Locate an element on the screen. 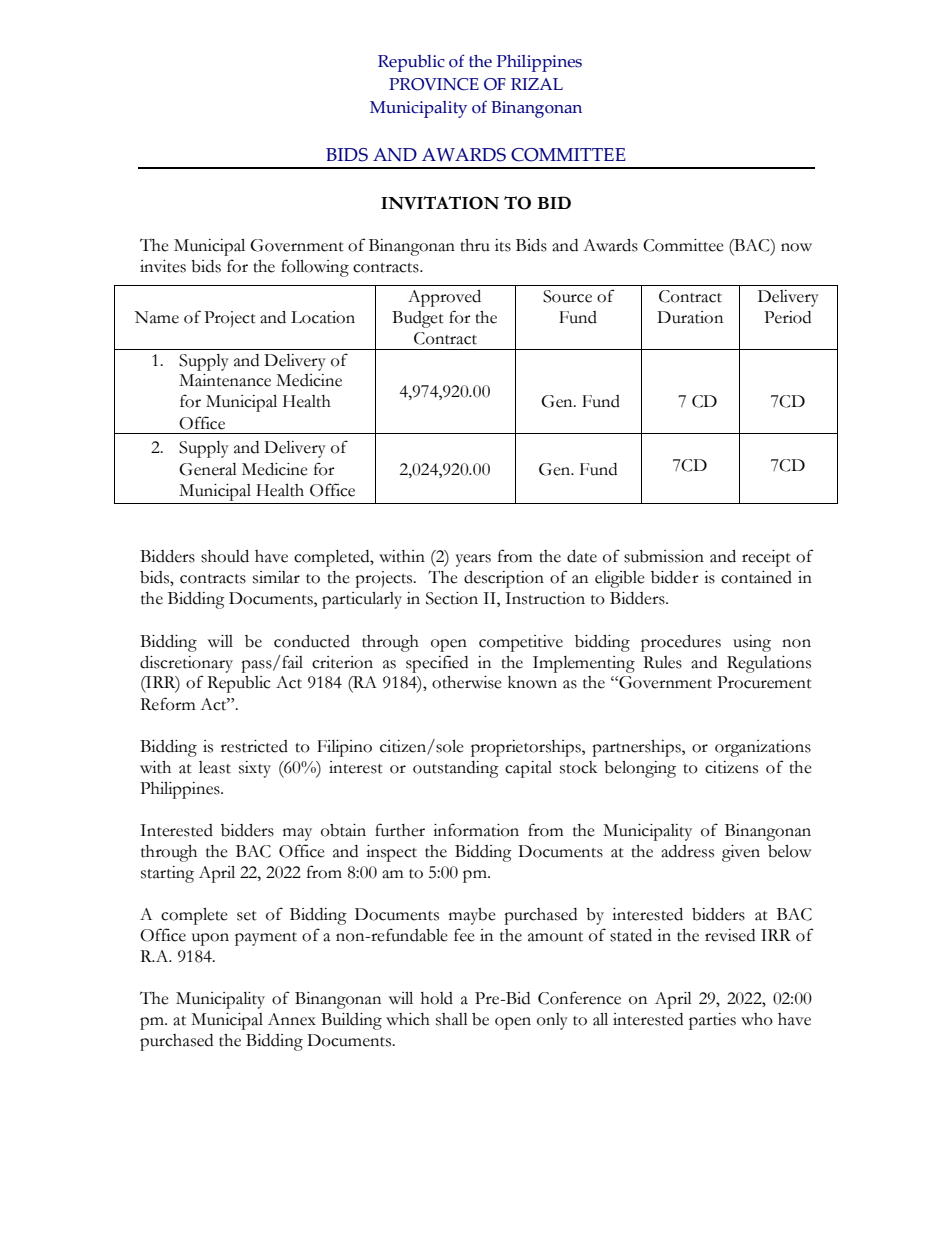  RIZAL is located at coordinates (537, 84).
